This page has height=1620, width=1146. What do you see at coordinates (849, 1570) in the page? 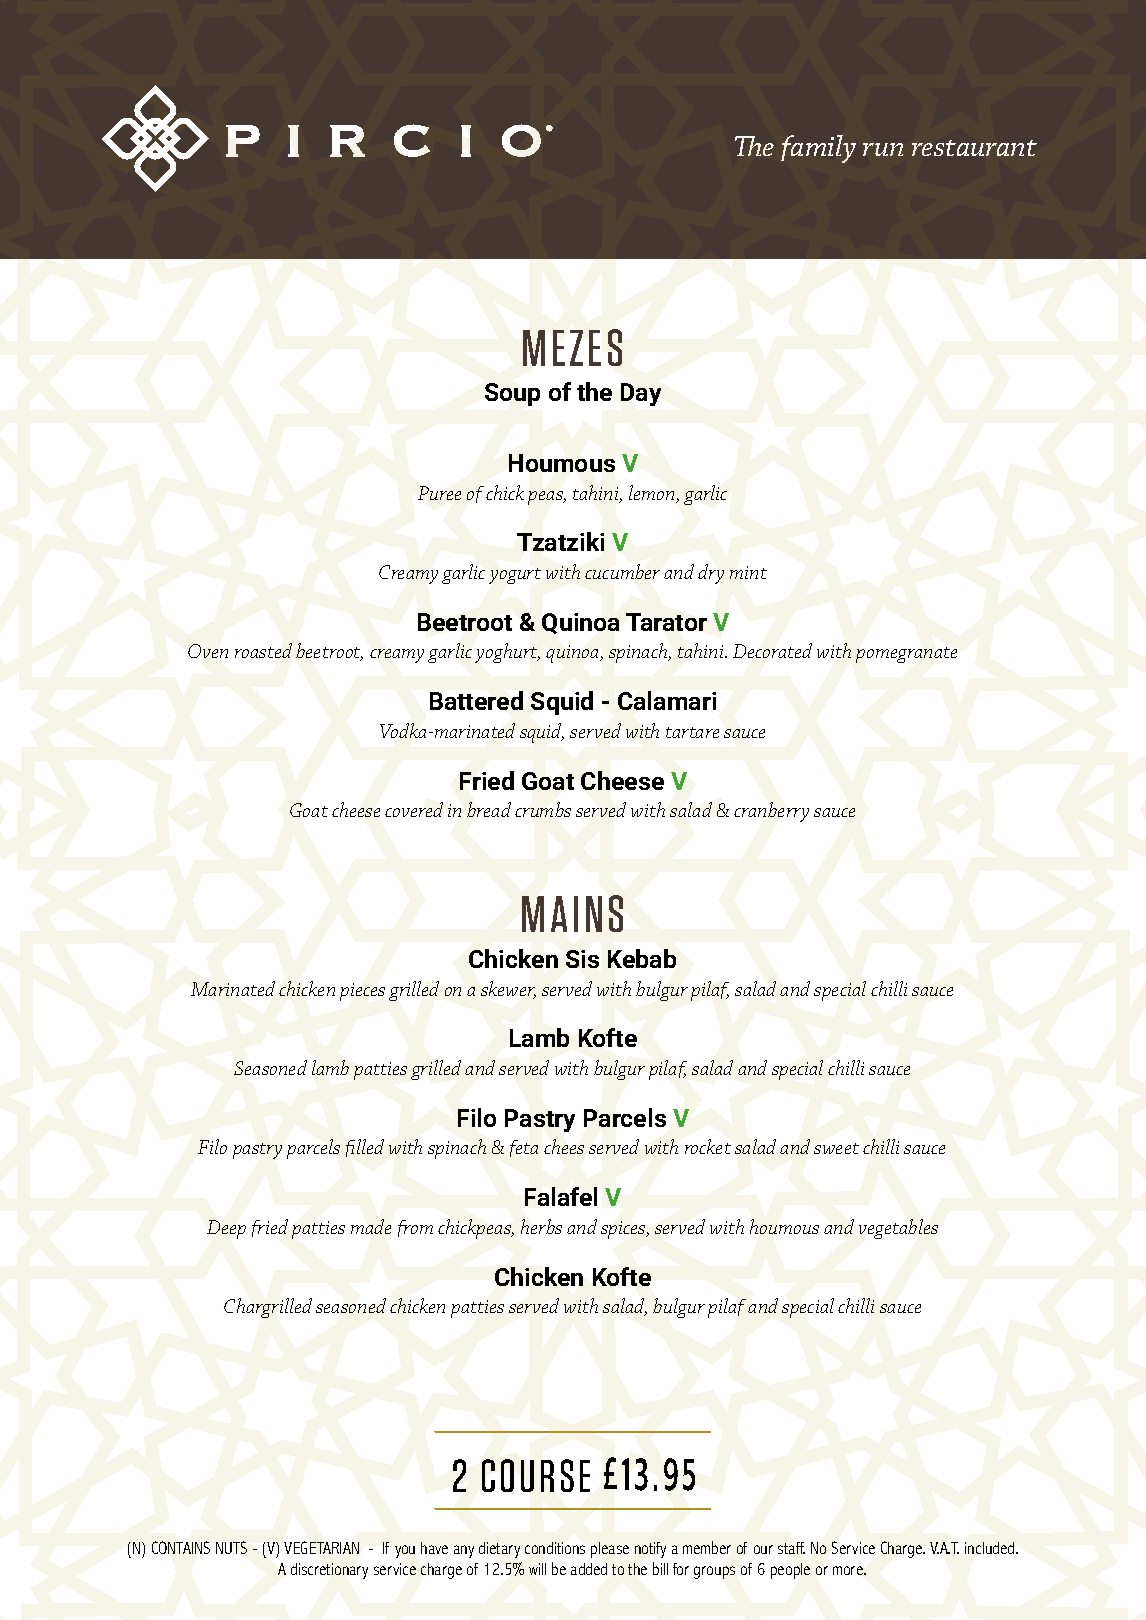
I see `more` at bounding box center [849, 1570].
